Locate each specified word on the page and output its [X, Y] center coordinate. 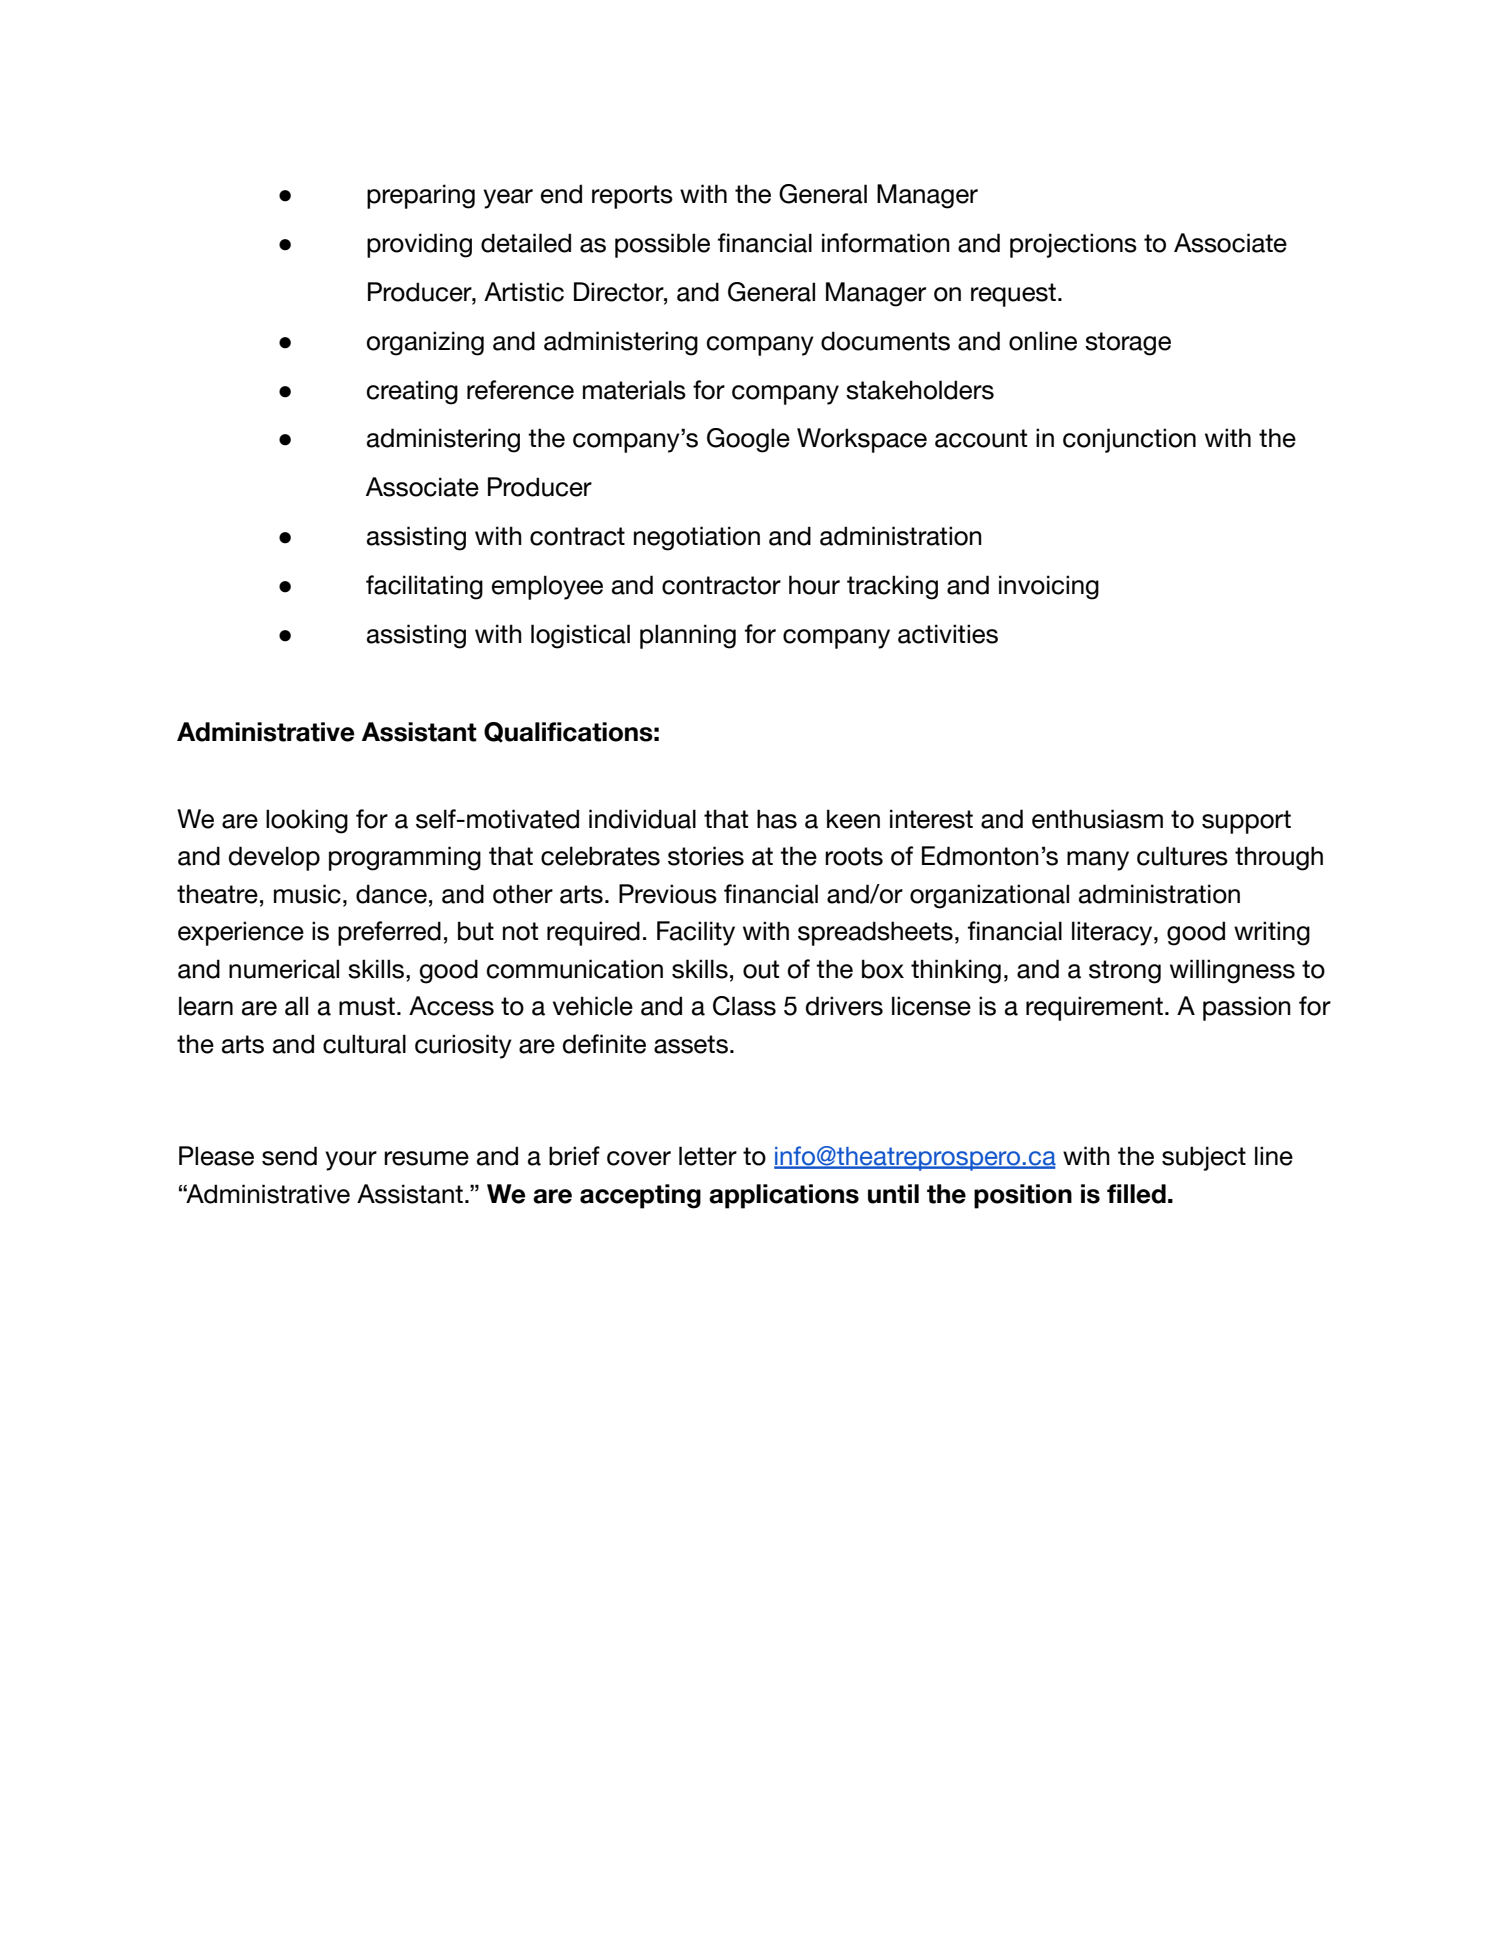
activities [948, 634]
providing [419, 245]
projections [1073, 245]
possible [662, 245]
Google [748, 440]
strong [1125, 972]
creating [412, 392]
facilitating [424, 587]
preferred [389, 933]
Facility [696, 933]
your [351, 1161]
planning [688, 636]
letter [708, 1156]
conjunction [1129, 440]
